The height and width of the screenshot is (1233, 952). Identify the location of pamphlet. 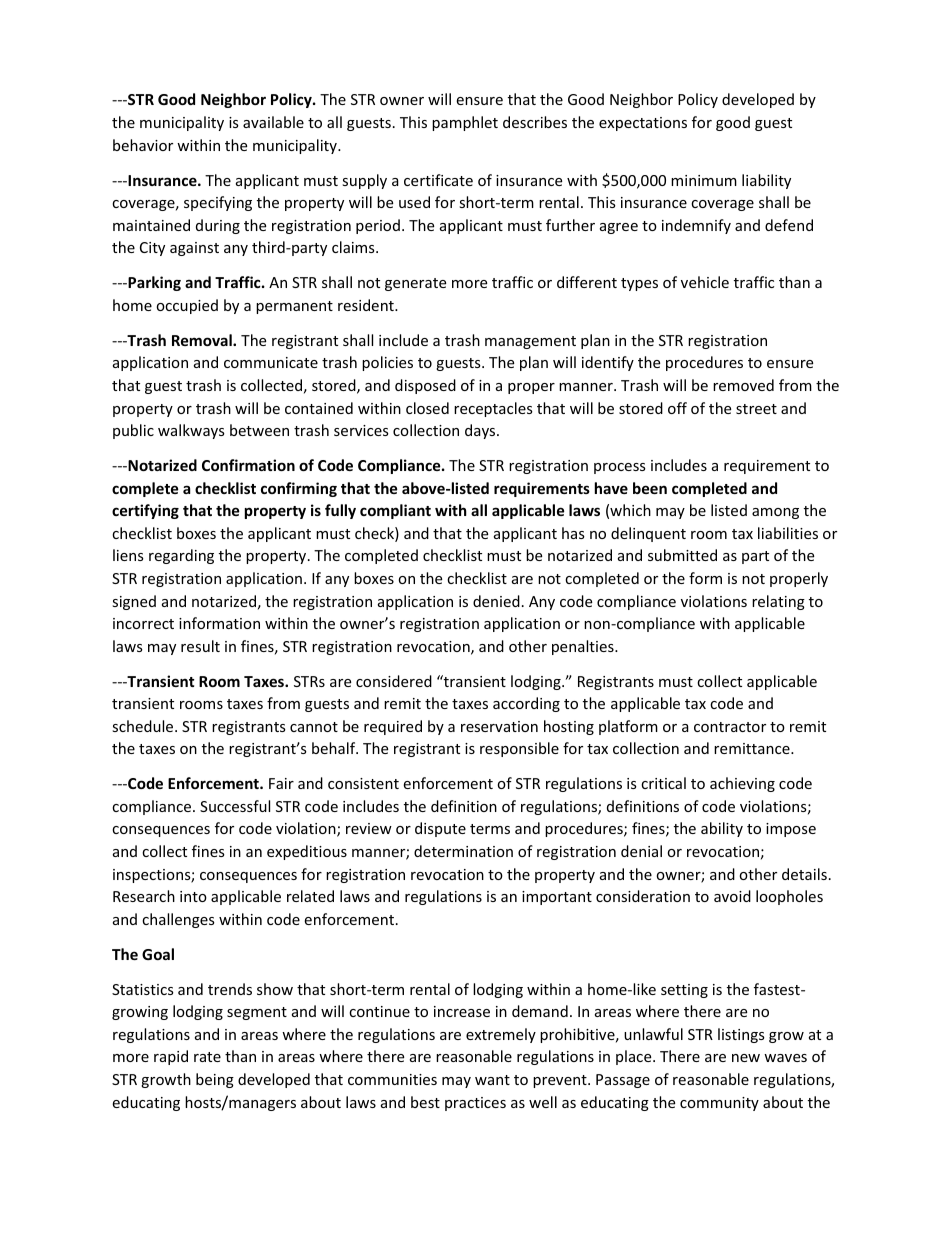
(465, 123).
